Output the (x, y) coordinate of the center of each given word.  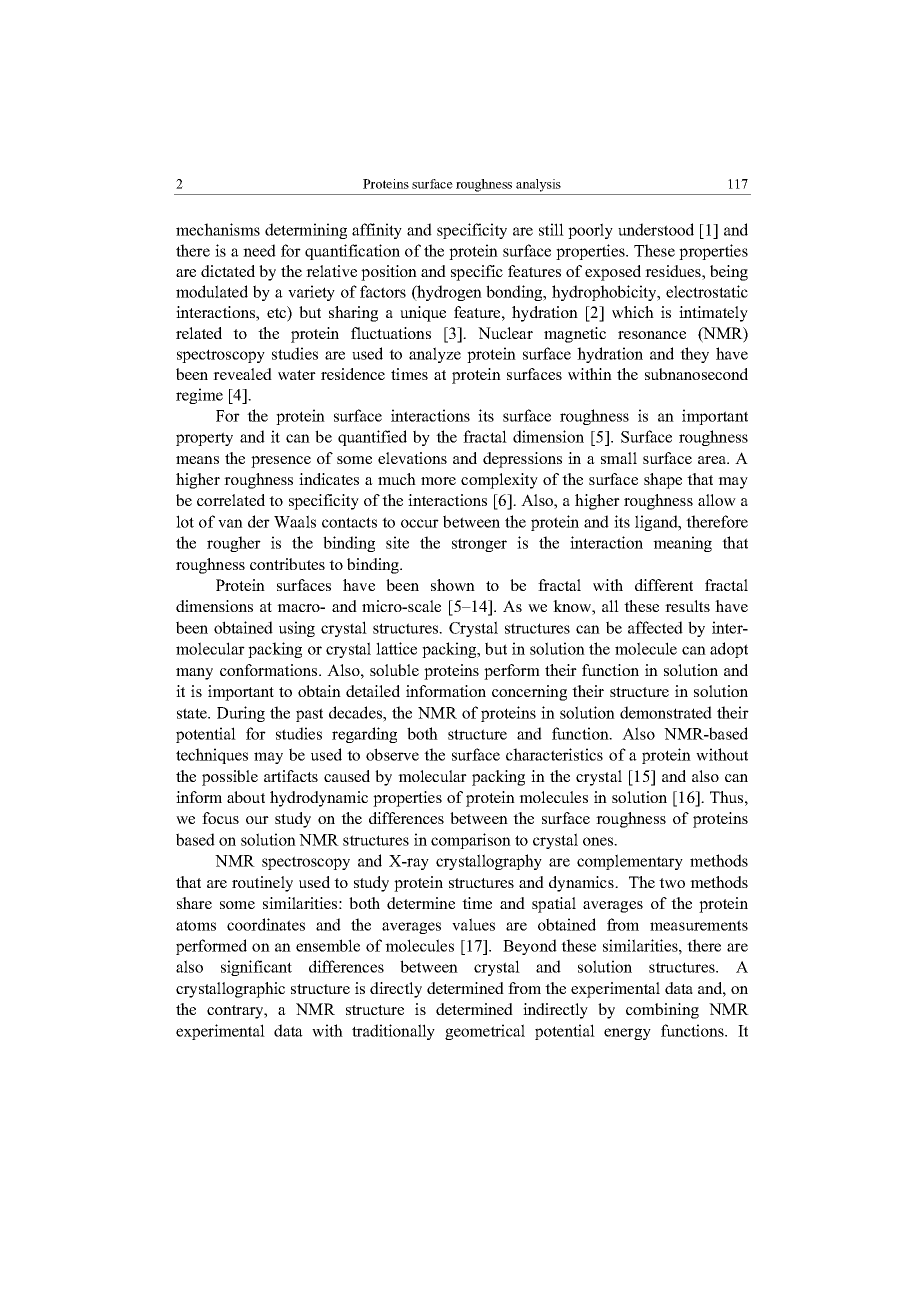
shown (453, 585)
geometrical (485, 1032)
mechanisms (218, 229)
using (297, 629)
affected (655, 627)
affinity (377, 231)
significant (256, 968)
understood (656, 229)
